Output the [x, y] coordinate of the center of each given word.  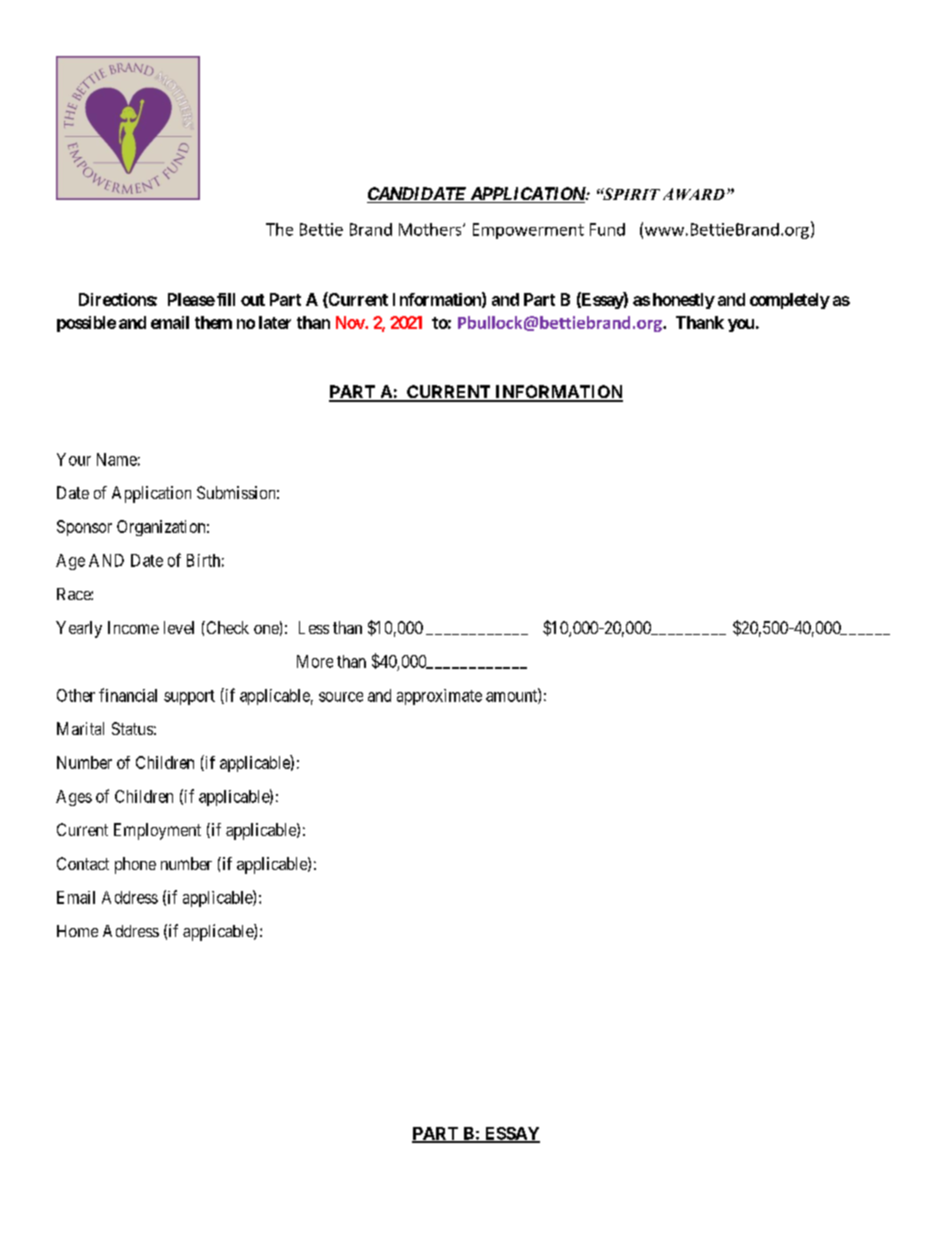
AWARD [694, 194]
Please [191, 299]
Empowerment [528, 231]
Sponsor [84, 528]
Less [314, 627]
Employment [157, 831]
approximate [439, 697]
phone [135, 865]
